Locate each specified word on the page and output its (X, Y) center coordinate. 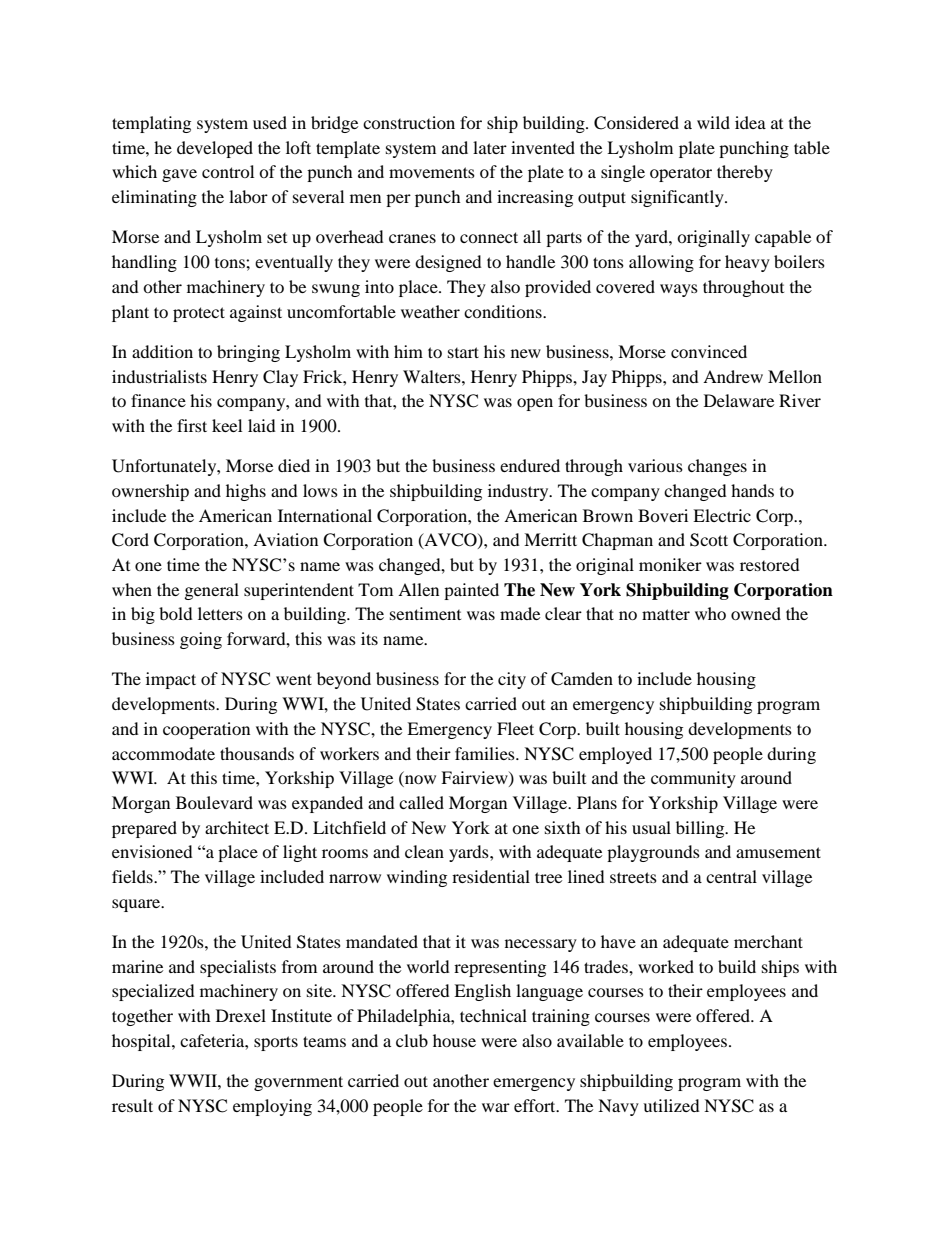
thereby (745, 173)
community (693, 779)
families (486, 753)
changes (717, 467)
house (454, 1040)
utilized (671, 1105)
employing (272, 1107)
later (490, 147)
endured (530, 465)
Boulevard (214, 802)
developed (215, 149)
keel (227, 425)
